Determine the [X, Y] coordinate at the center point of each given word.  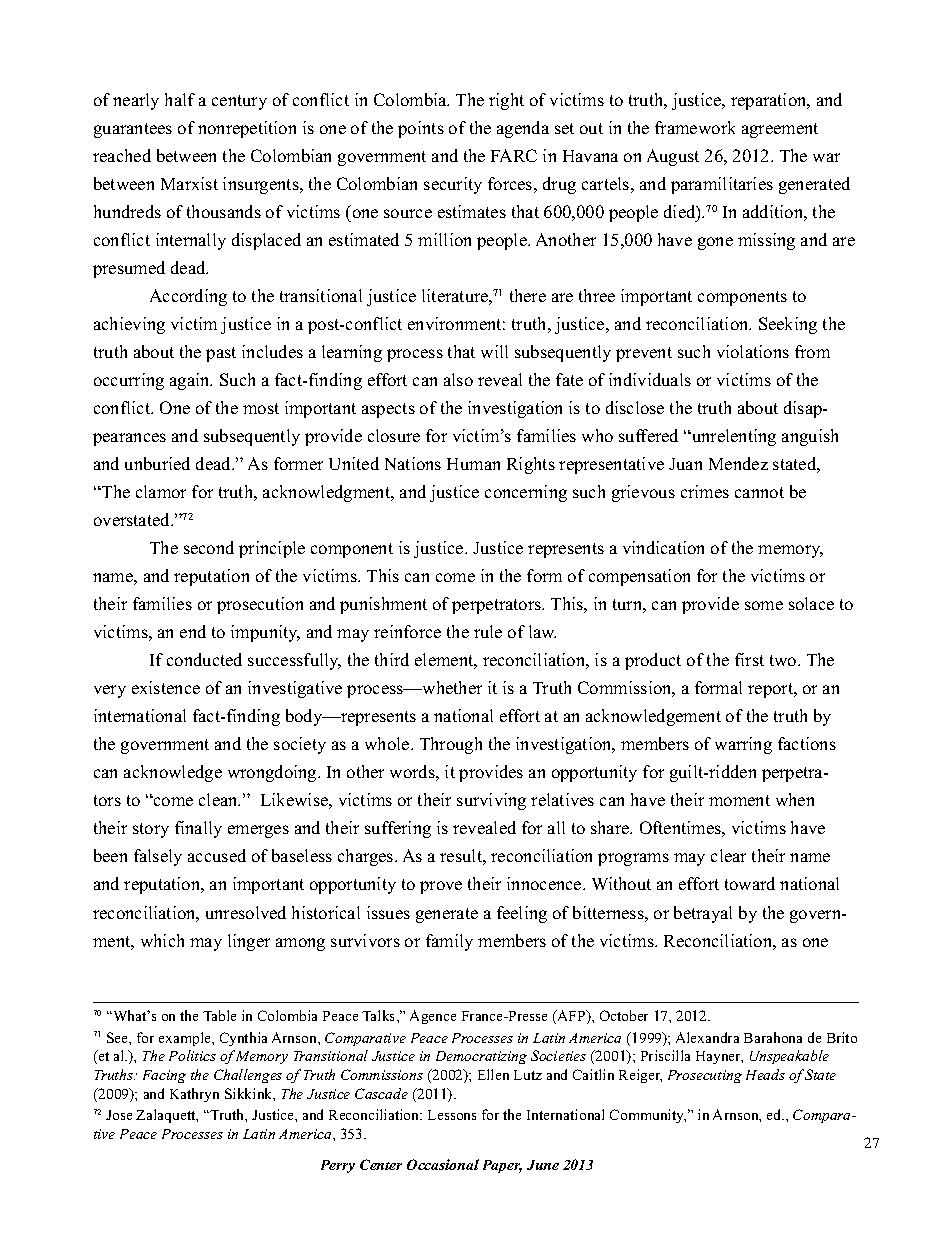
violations [753, 351]
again [191, 381]
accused [217, 855]
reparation [770, 101]
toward [750, 883]
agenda [523, 129]
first [749, 659]
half [180, 99]
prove [441, 887]
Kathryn [194, 1095]
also [458, 379]
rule [488, 631]
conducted [204, 659]
